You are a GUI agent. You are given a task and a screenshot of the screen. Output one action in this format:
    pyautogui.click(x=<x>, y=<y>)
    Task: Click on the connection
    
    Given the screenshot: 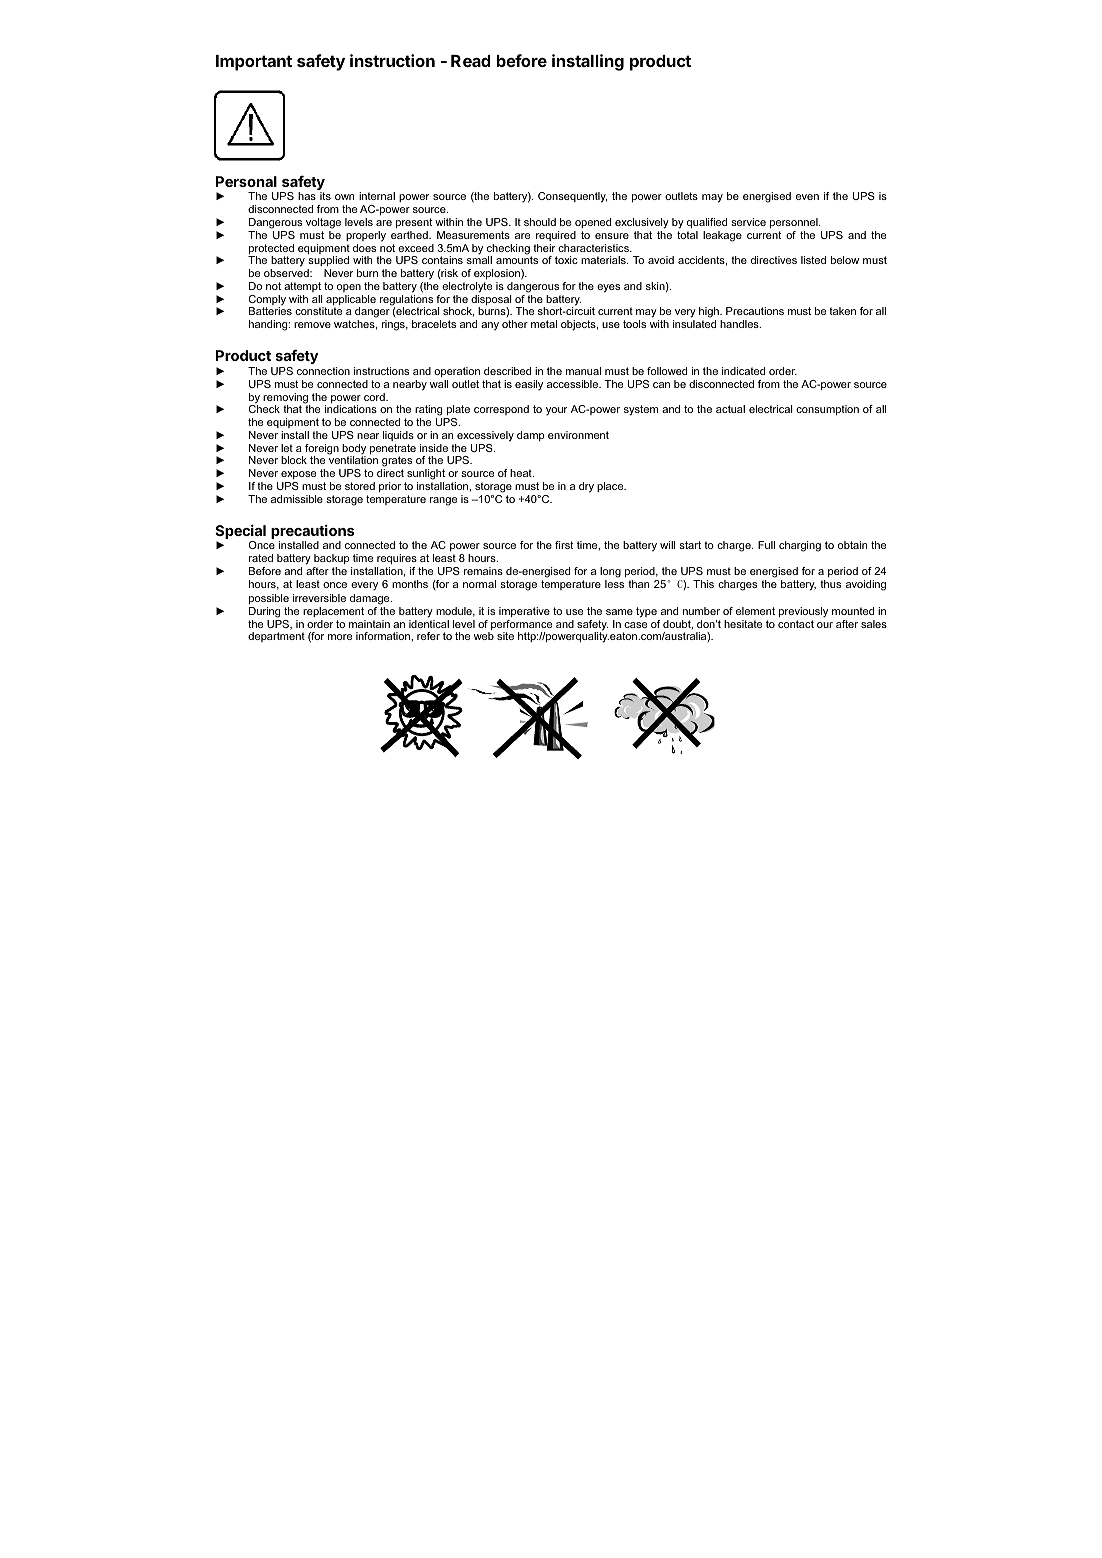 What is the action you would take?
    pyautogui.click(x=323, y=371)
